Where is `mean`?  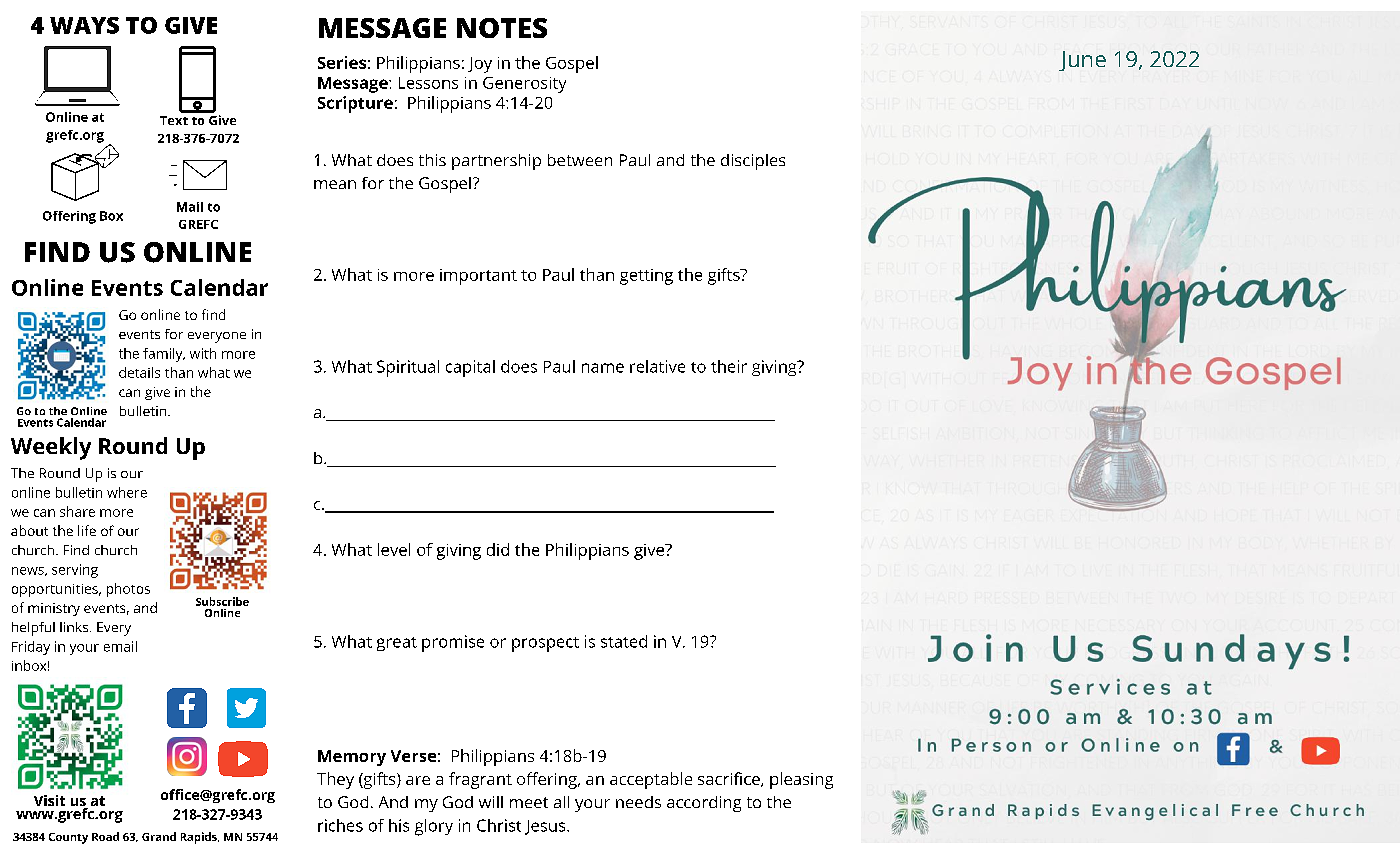
mean is located at coordinates (335, 184).
